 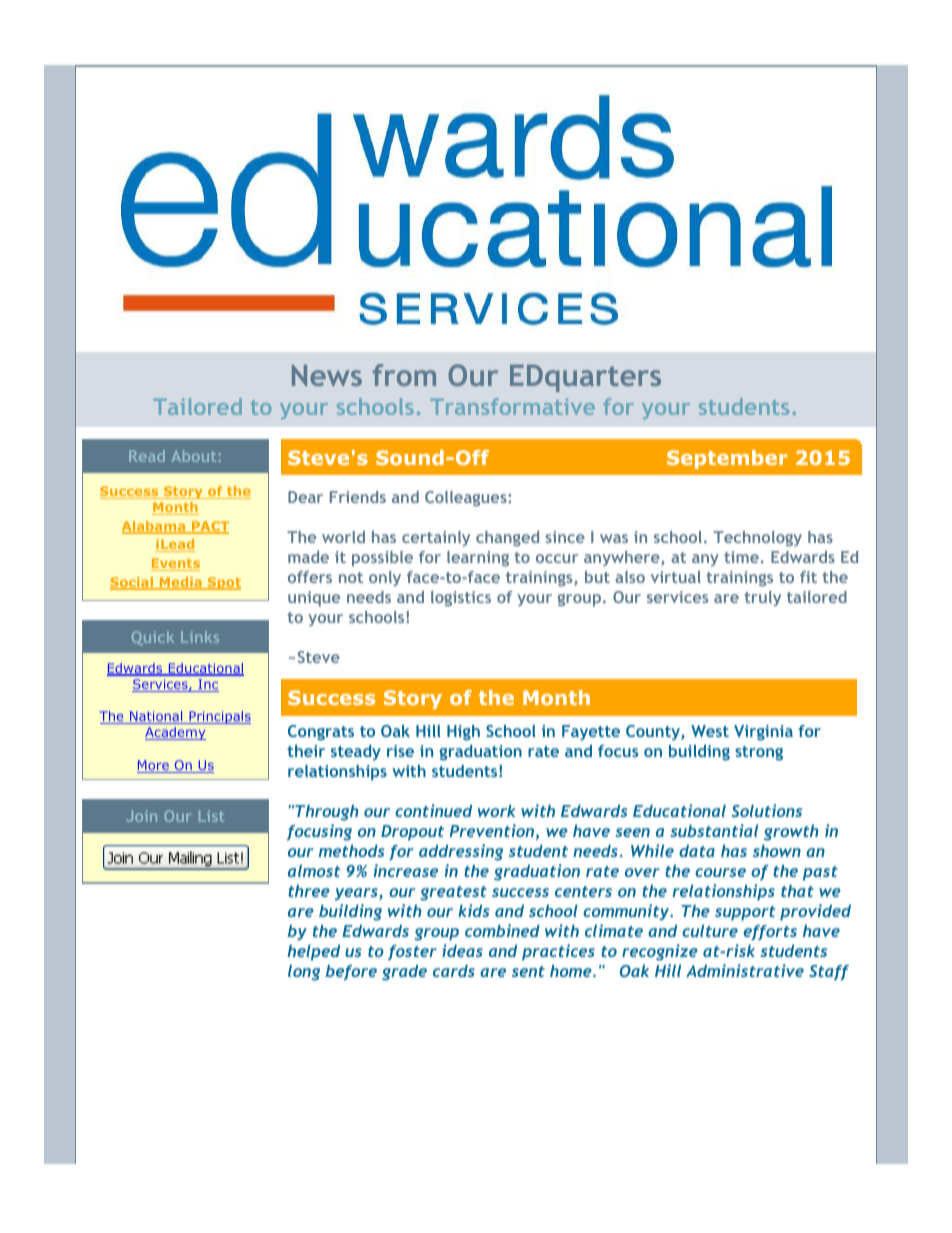 I want to click on News, so click(x=327, y=375).
